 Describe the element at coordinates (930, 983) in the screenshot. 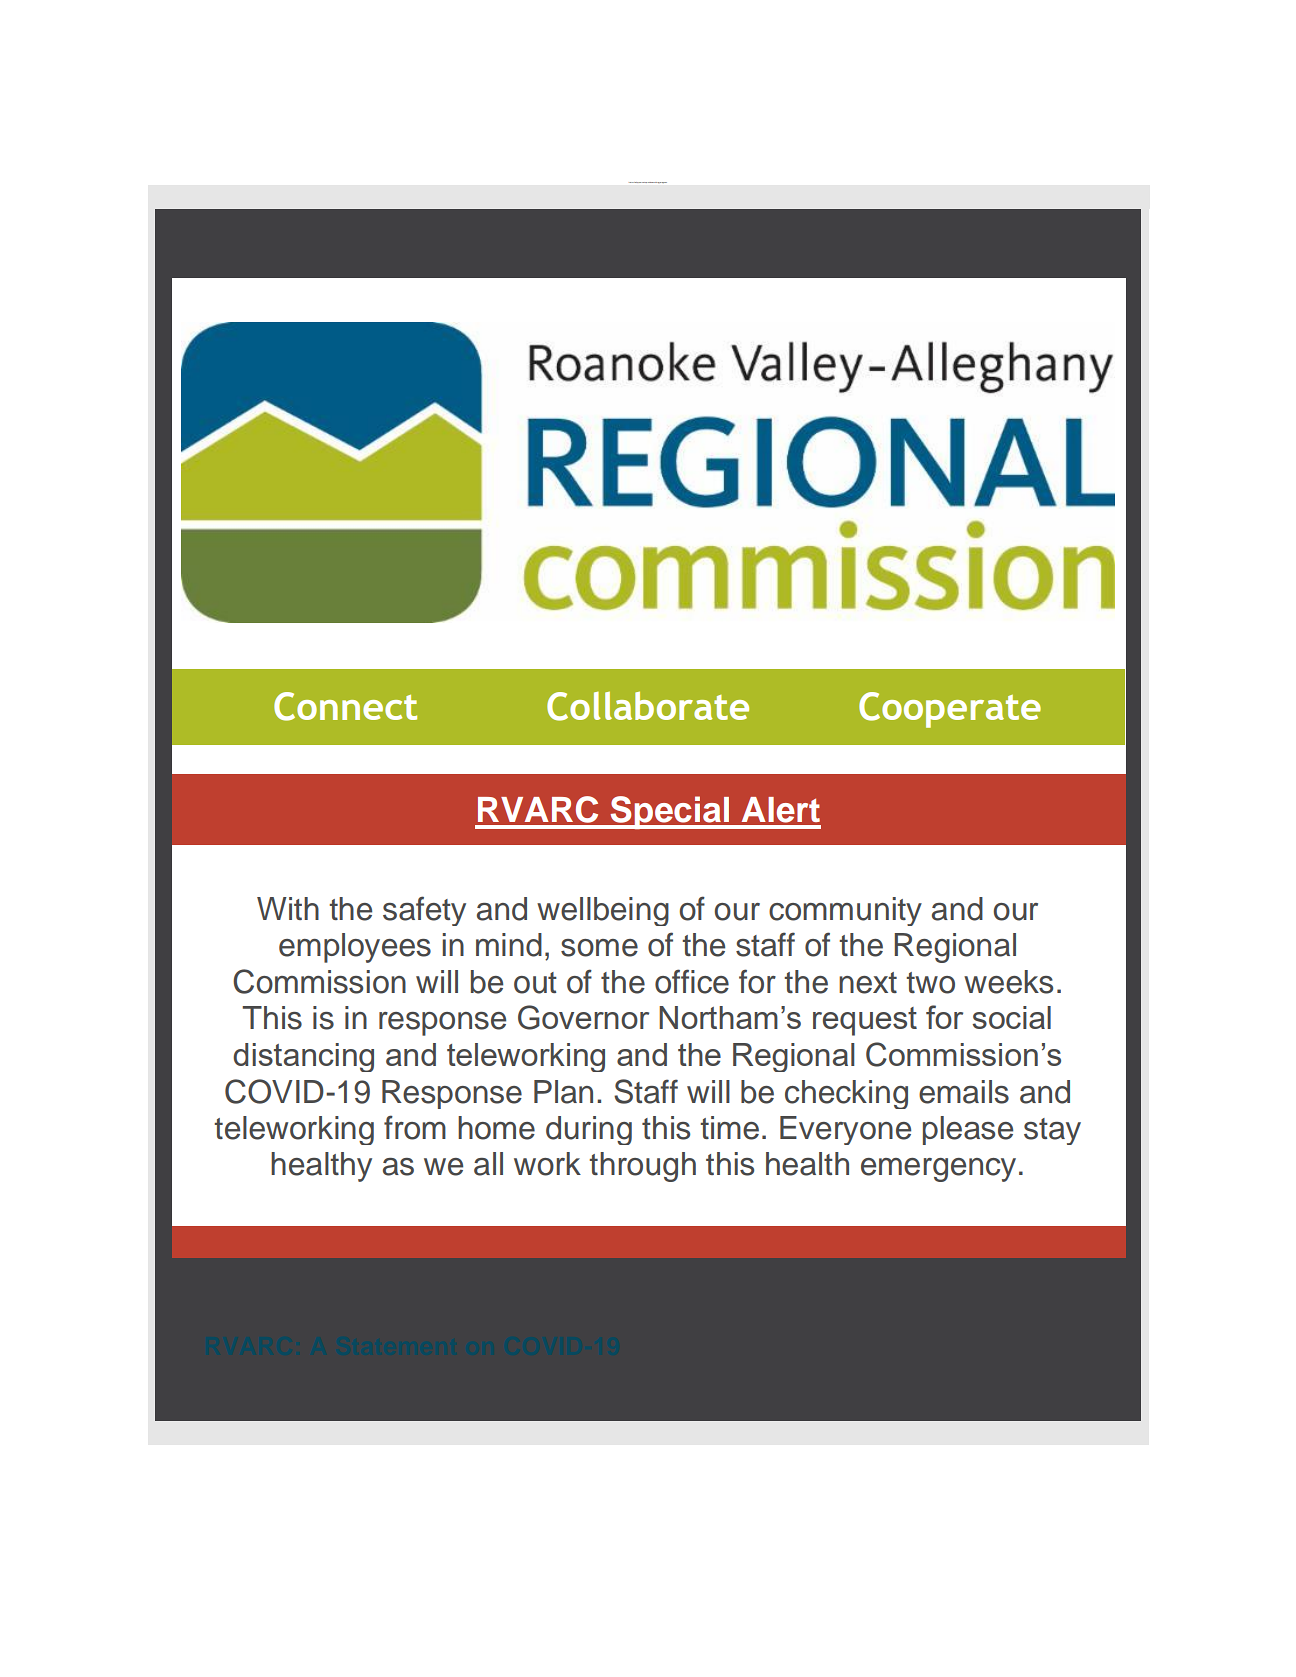

I see `two` at that location.
